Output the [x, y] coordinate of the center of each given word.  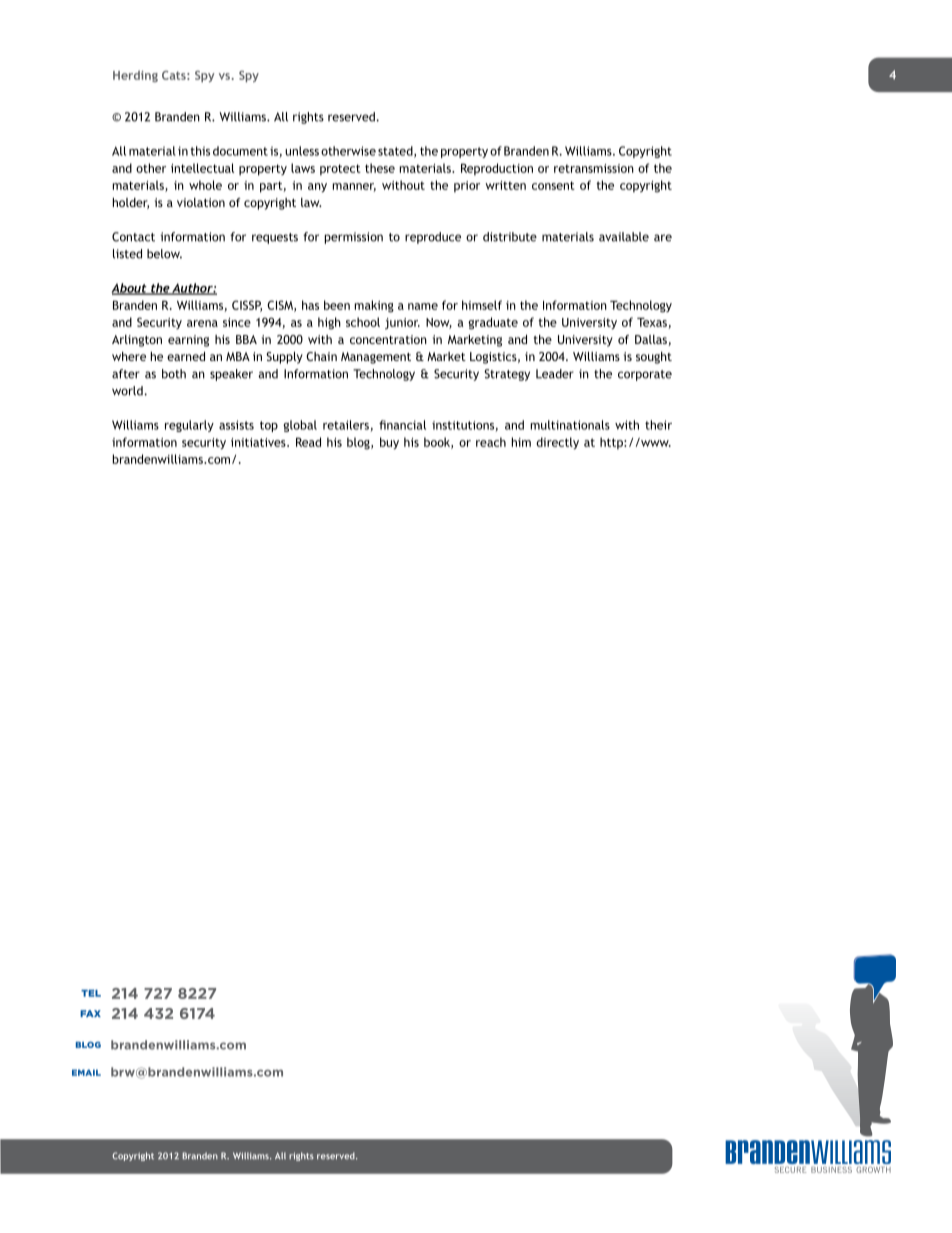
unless [302, 151]
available [624, 237]
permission [354, 238]
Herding [135, 76]
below [164, 254]
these [380, 168]
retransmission [594, 168]
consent [553, 185]
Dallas [651, 339]
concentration [388, 339]
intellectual [202, 168]
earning [188, 341]
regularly [189, 426]
